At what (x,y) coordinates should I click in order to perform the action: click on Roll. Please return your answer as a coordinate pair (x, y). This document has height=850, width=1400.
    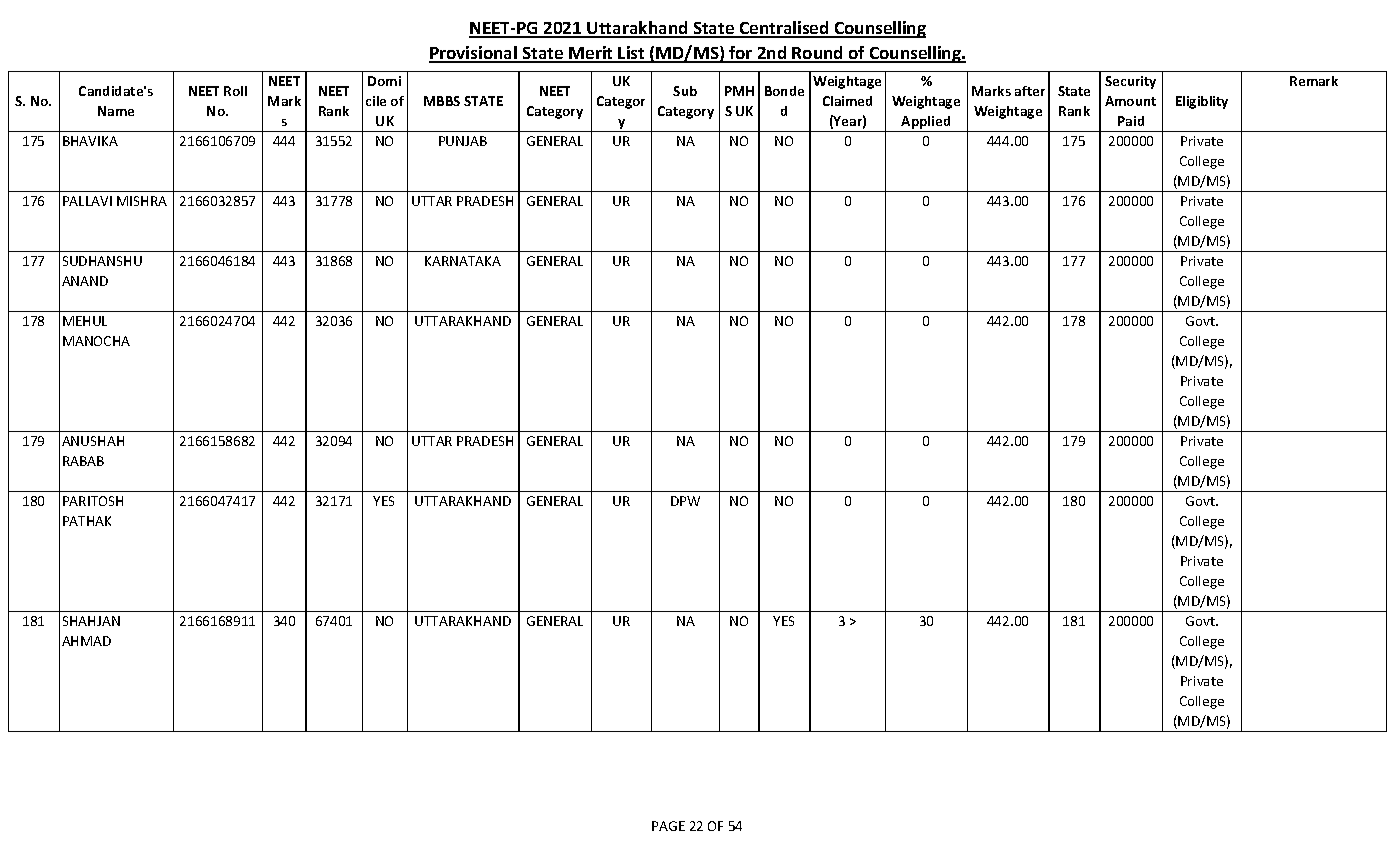
    Looking at the image, I should click on (235, 91).
